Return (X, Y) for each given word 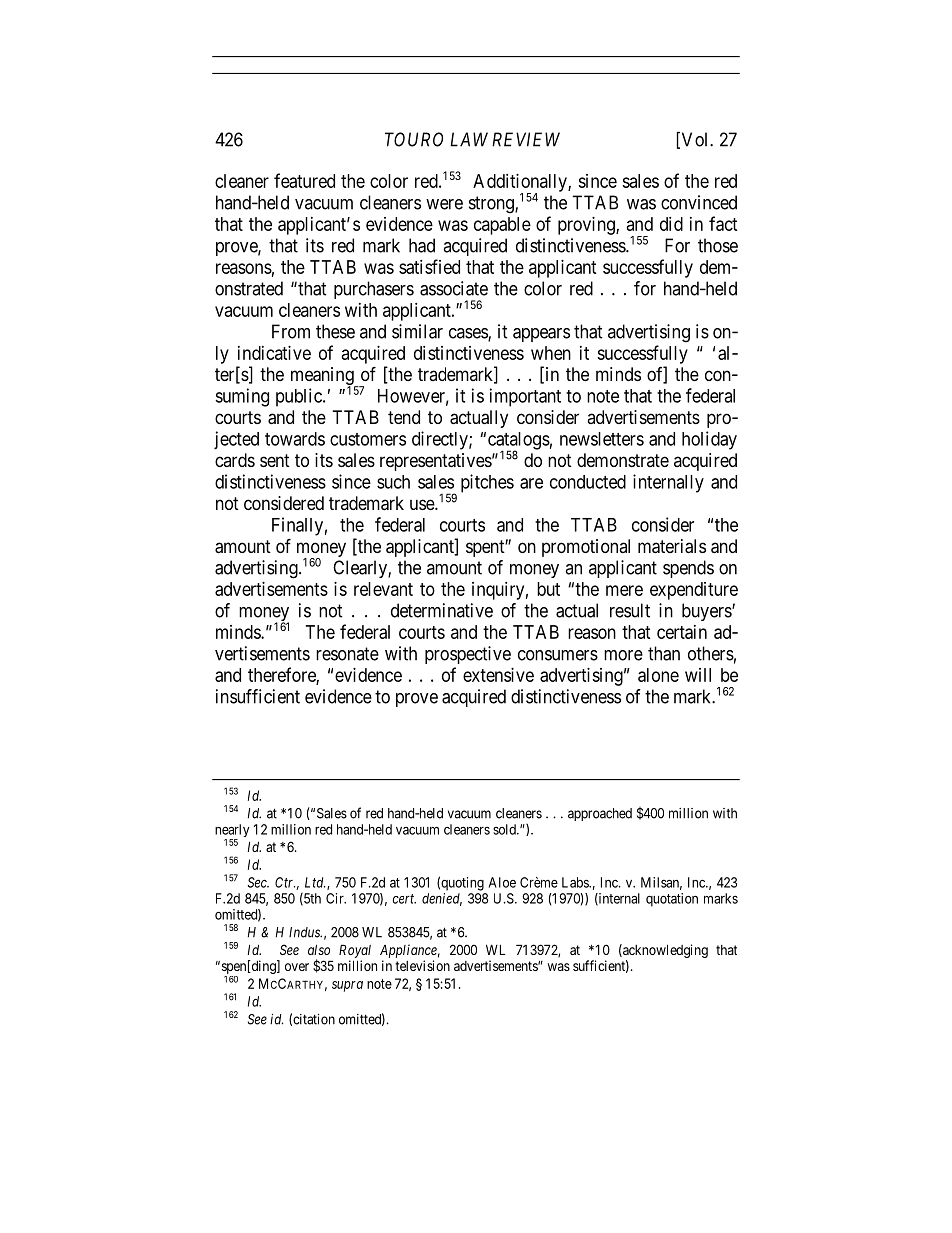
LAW (469, 139)
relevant (383, 589)
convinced (699, 202)
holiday (709, 440)
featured (304, 180)
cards (235, 460)
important (525, 397)
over (297, 967)
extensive (498, 675)
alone (658, 675)
